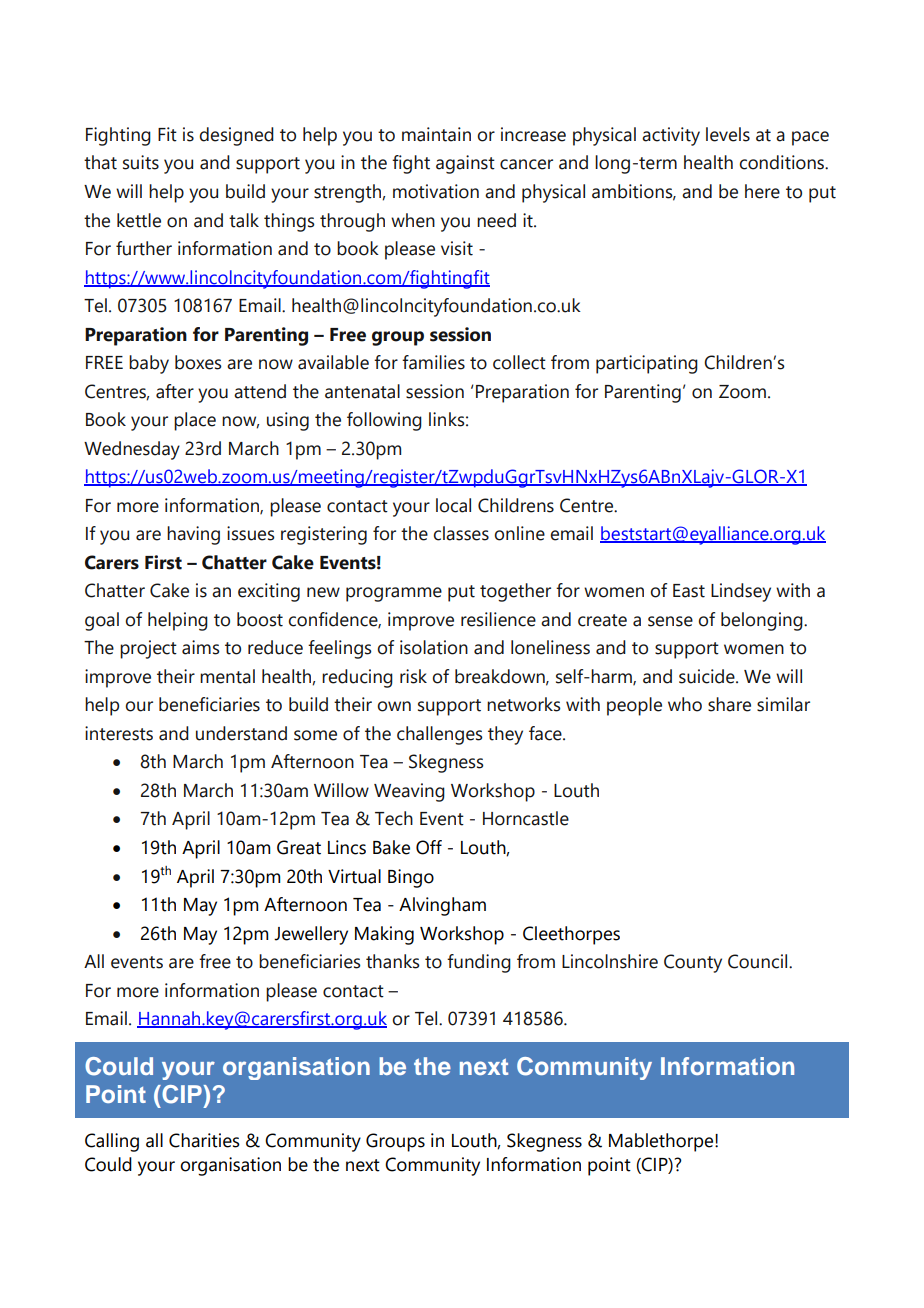 This screenshot has height=1308, width=924. What do you see at coordinates (299, 847) in the screenshot?
I see `Great` at bounding box center [299, 847].
